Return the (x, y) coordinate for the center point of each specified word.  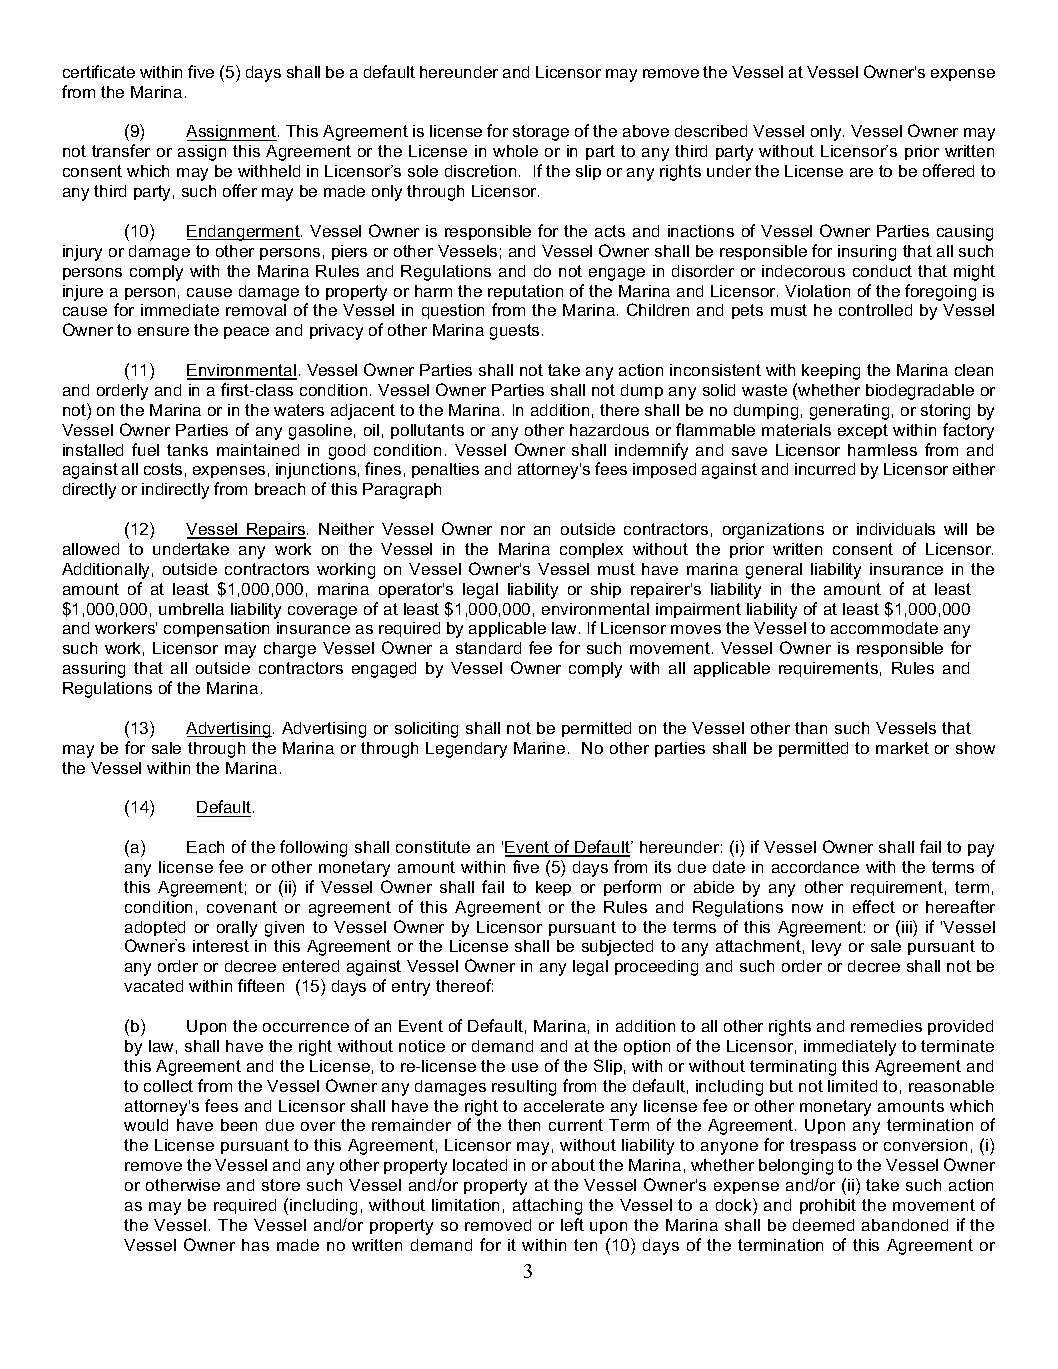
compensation (216, 629)
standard (488, 648)
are (861, 172)
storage (541, 133)
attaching (547, 1207)
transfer (121, 150)
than (811, 728)
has (255, 1245)
